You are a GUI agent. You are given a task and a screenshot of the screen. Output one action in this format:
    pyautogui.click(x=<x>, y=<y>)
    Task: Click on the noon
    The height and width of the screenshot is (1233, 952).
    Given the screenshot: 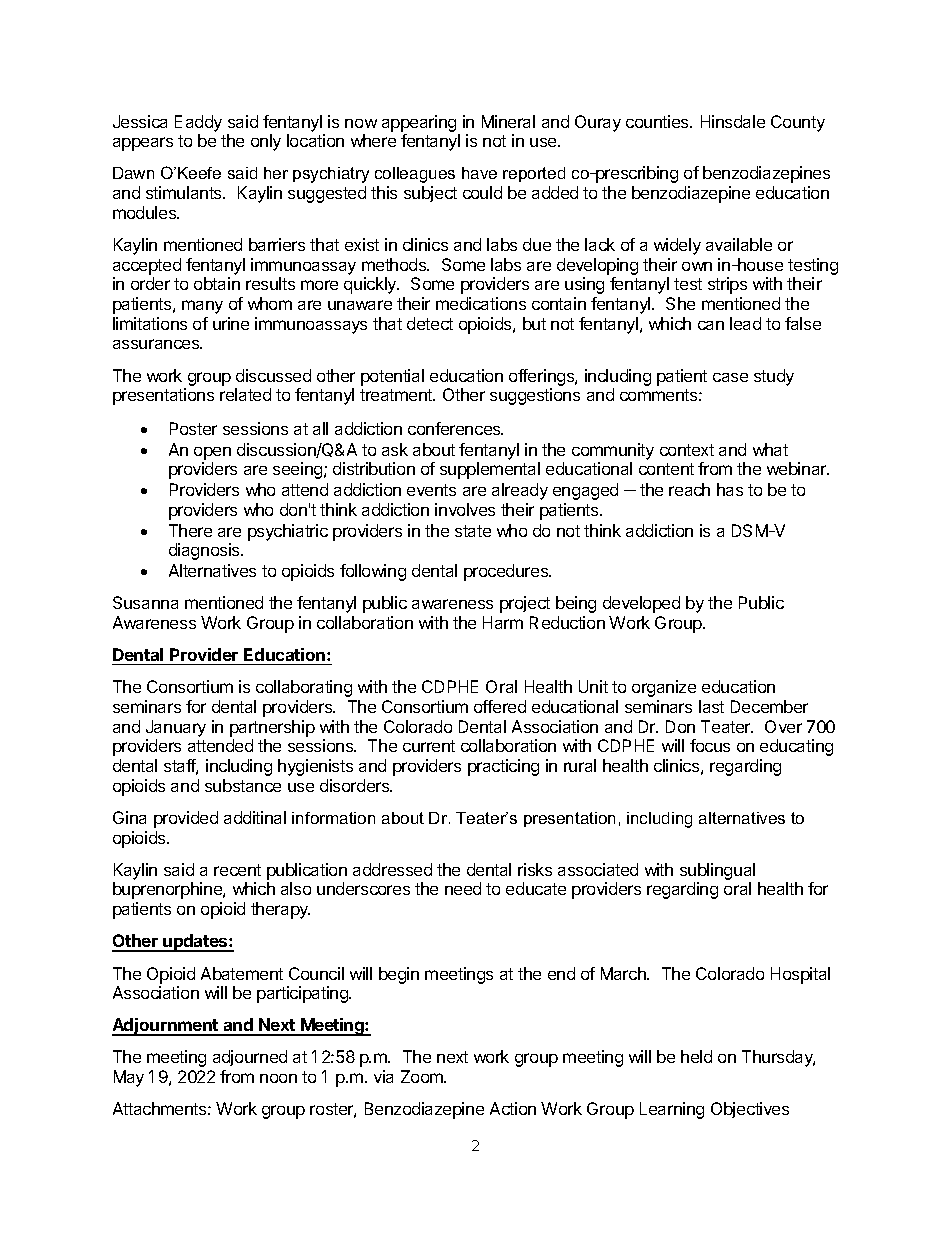 What is the action you would take?
    pyautogui.click(x=278, y=1078)
